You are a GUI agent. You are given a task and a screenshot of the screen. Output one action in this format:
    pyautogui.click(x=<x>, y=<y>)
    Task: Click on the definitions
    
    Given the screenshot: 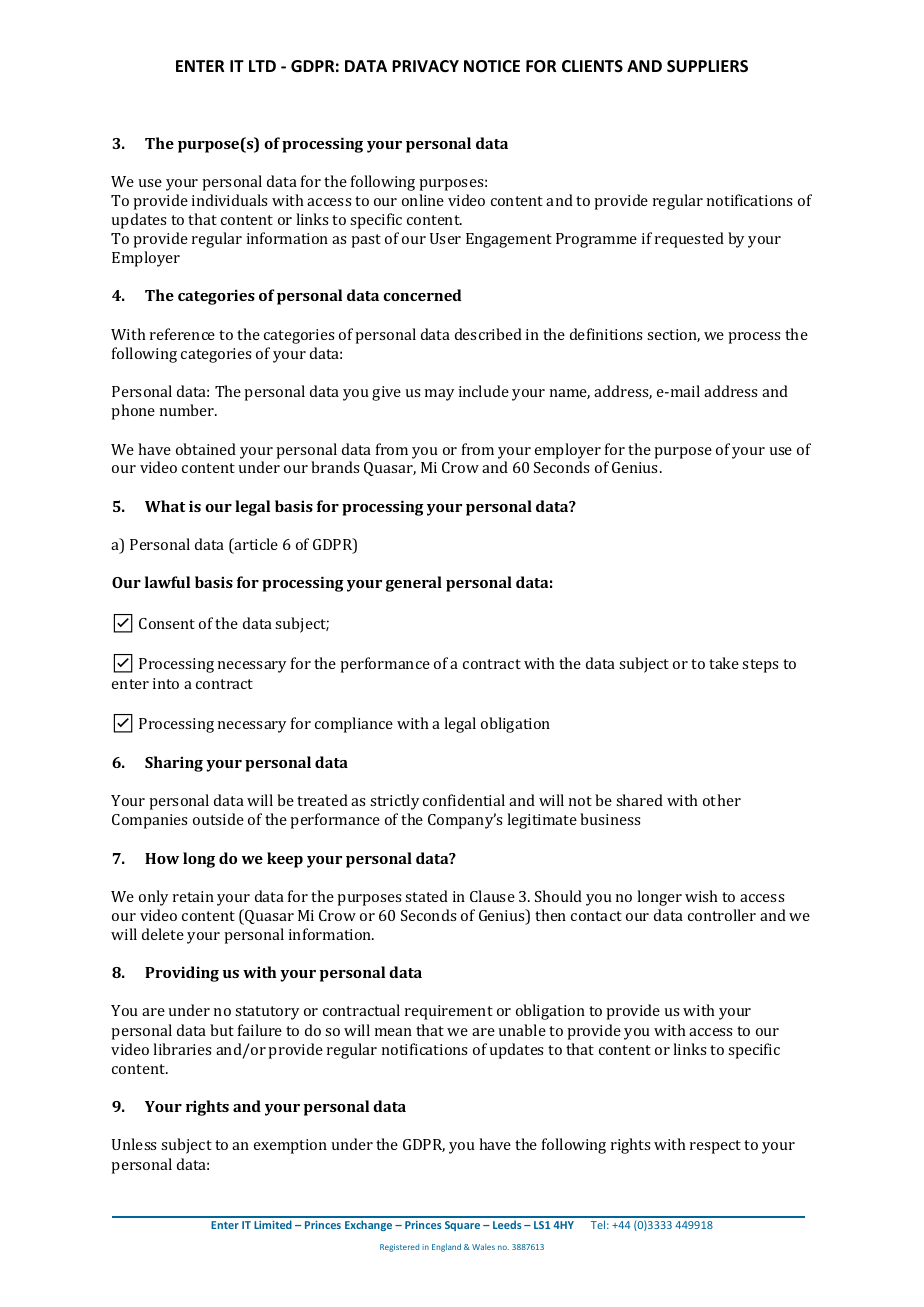 What is the action you would take?
    pyautogui.click(x=606, y=334)
